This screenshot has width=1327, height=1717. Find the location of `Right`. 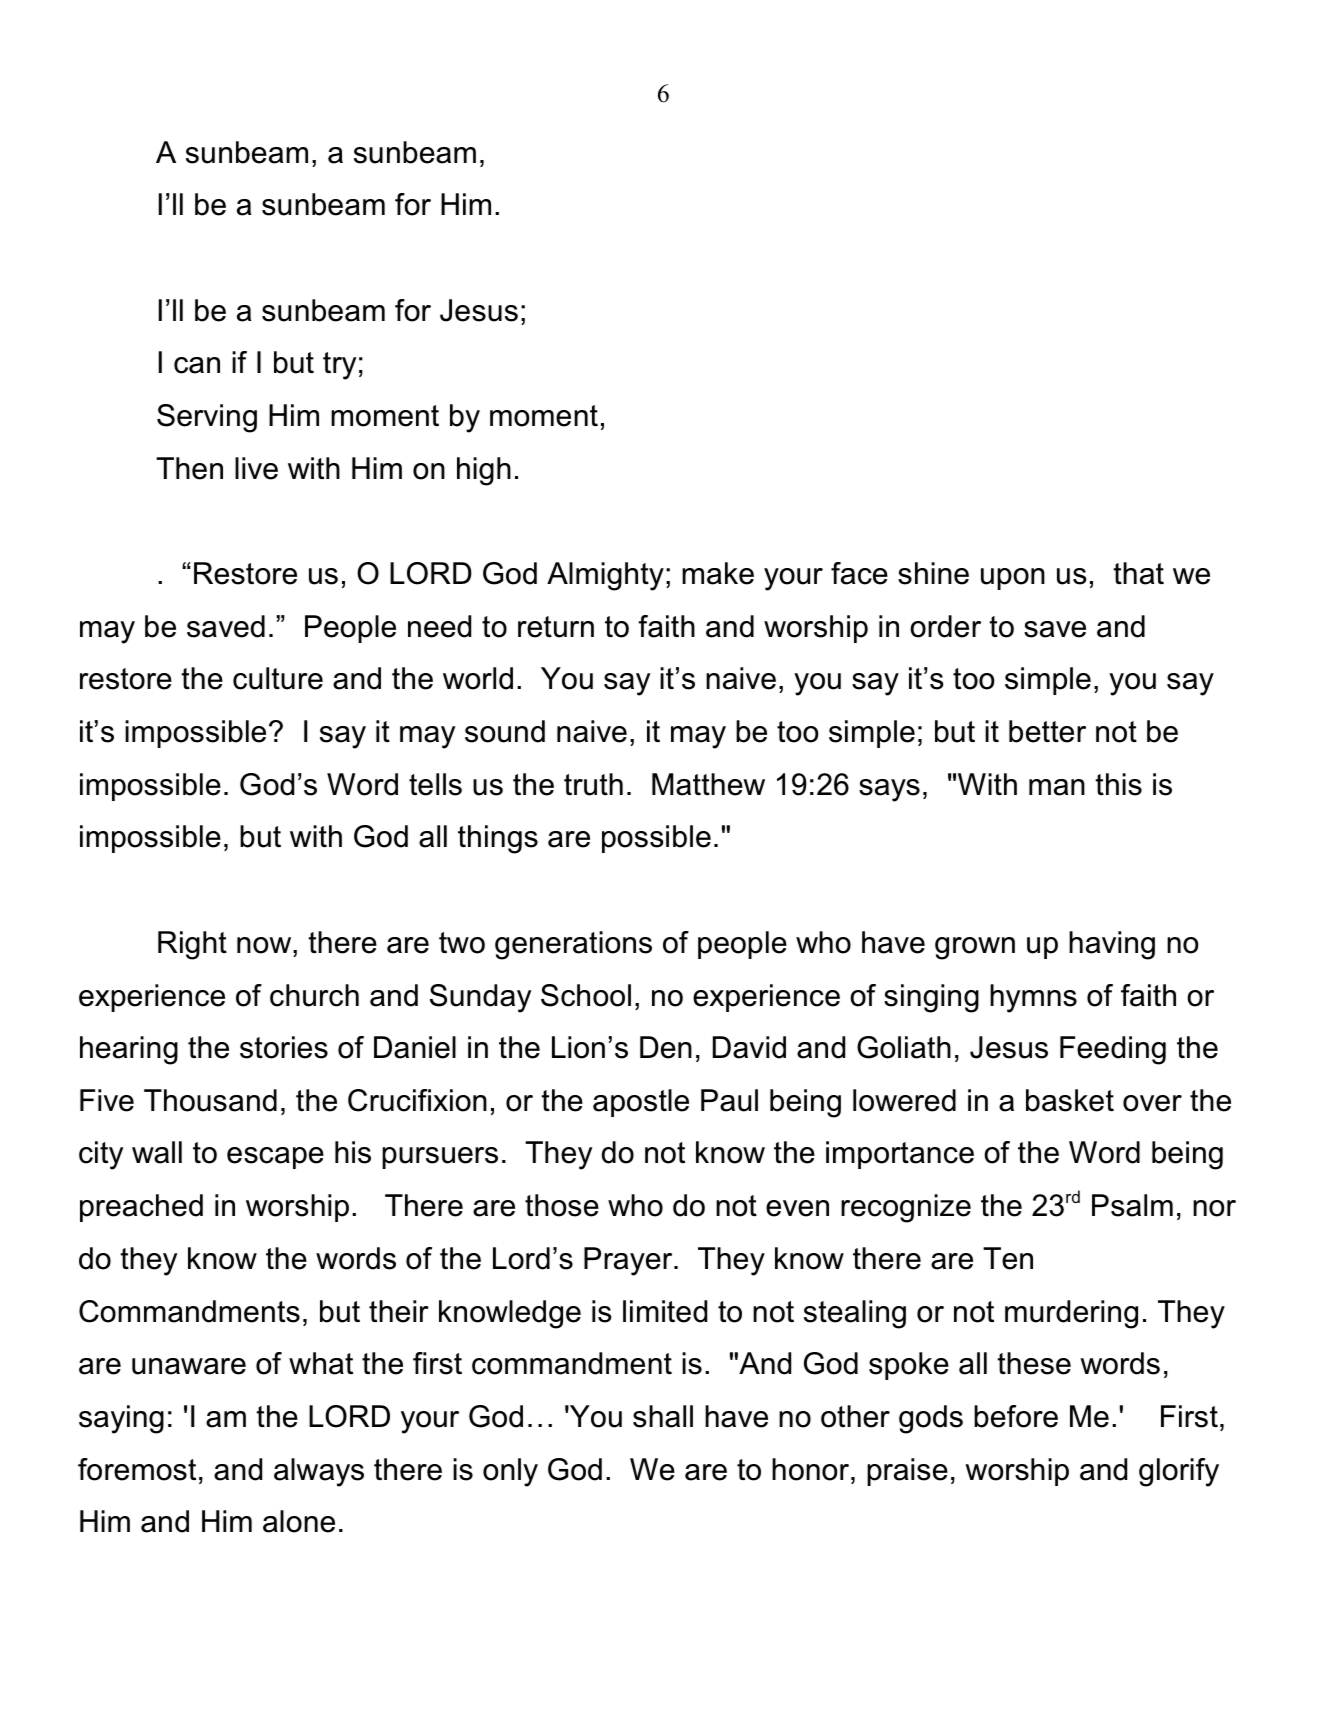

Right is located at coordinates (192, 945).
